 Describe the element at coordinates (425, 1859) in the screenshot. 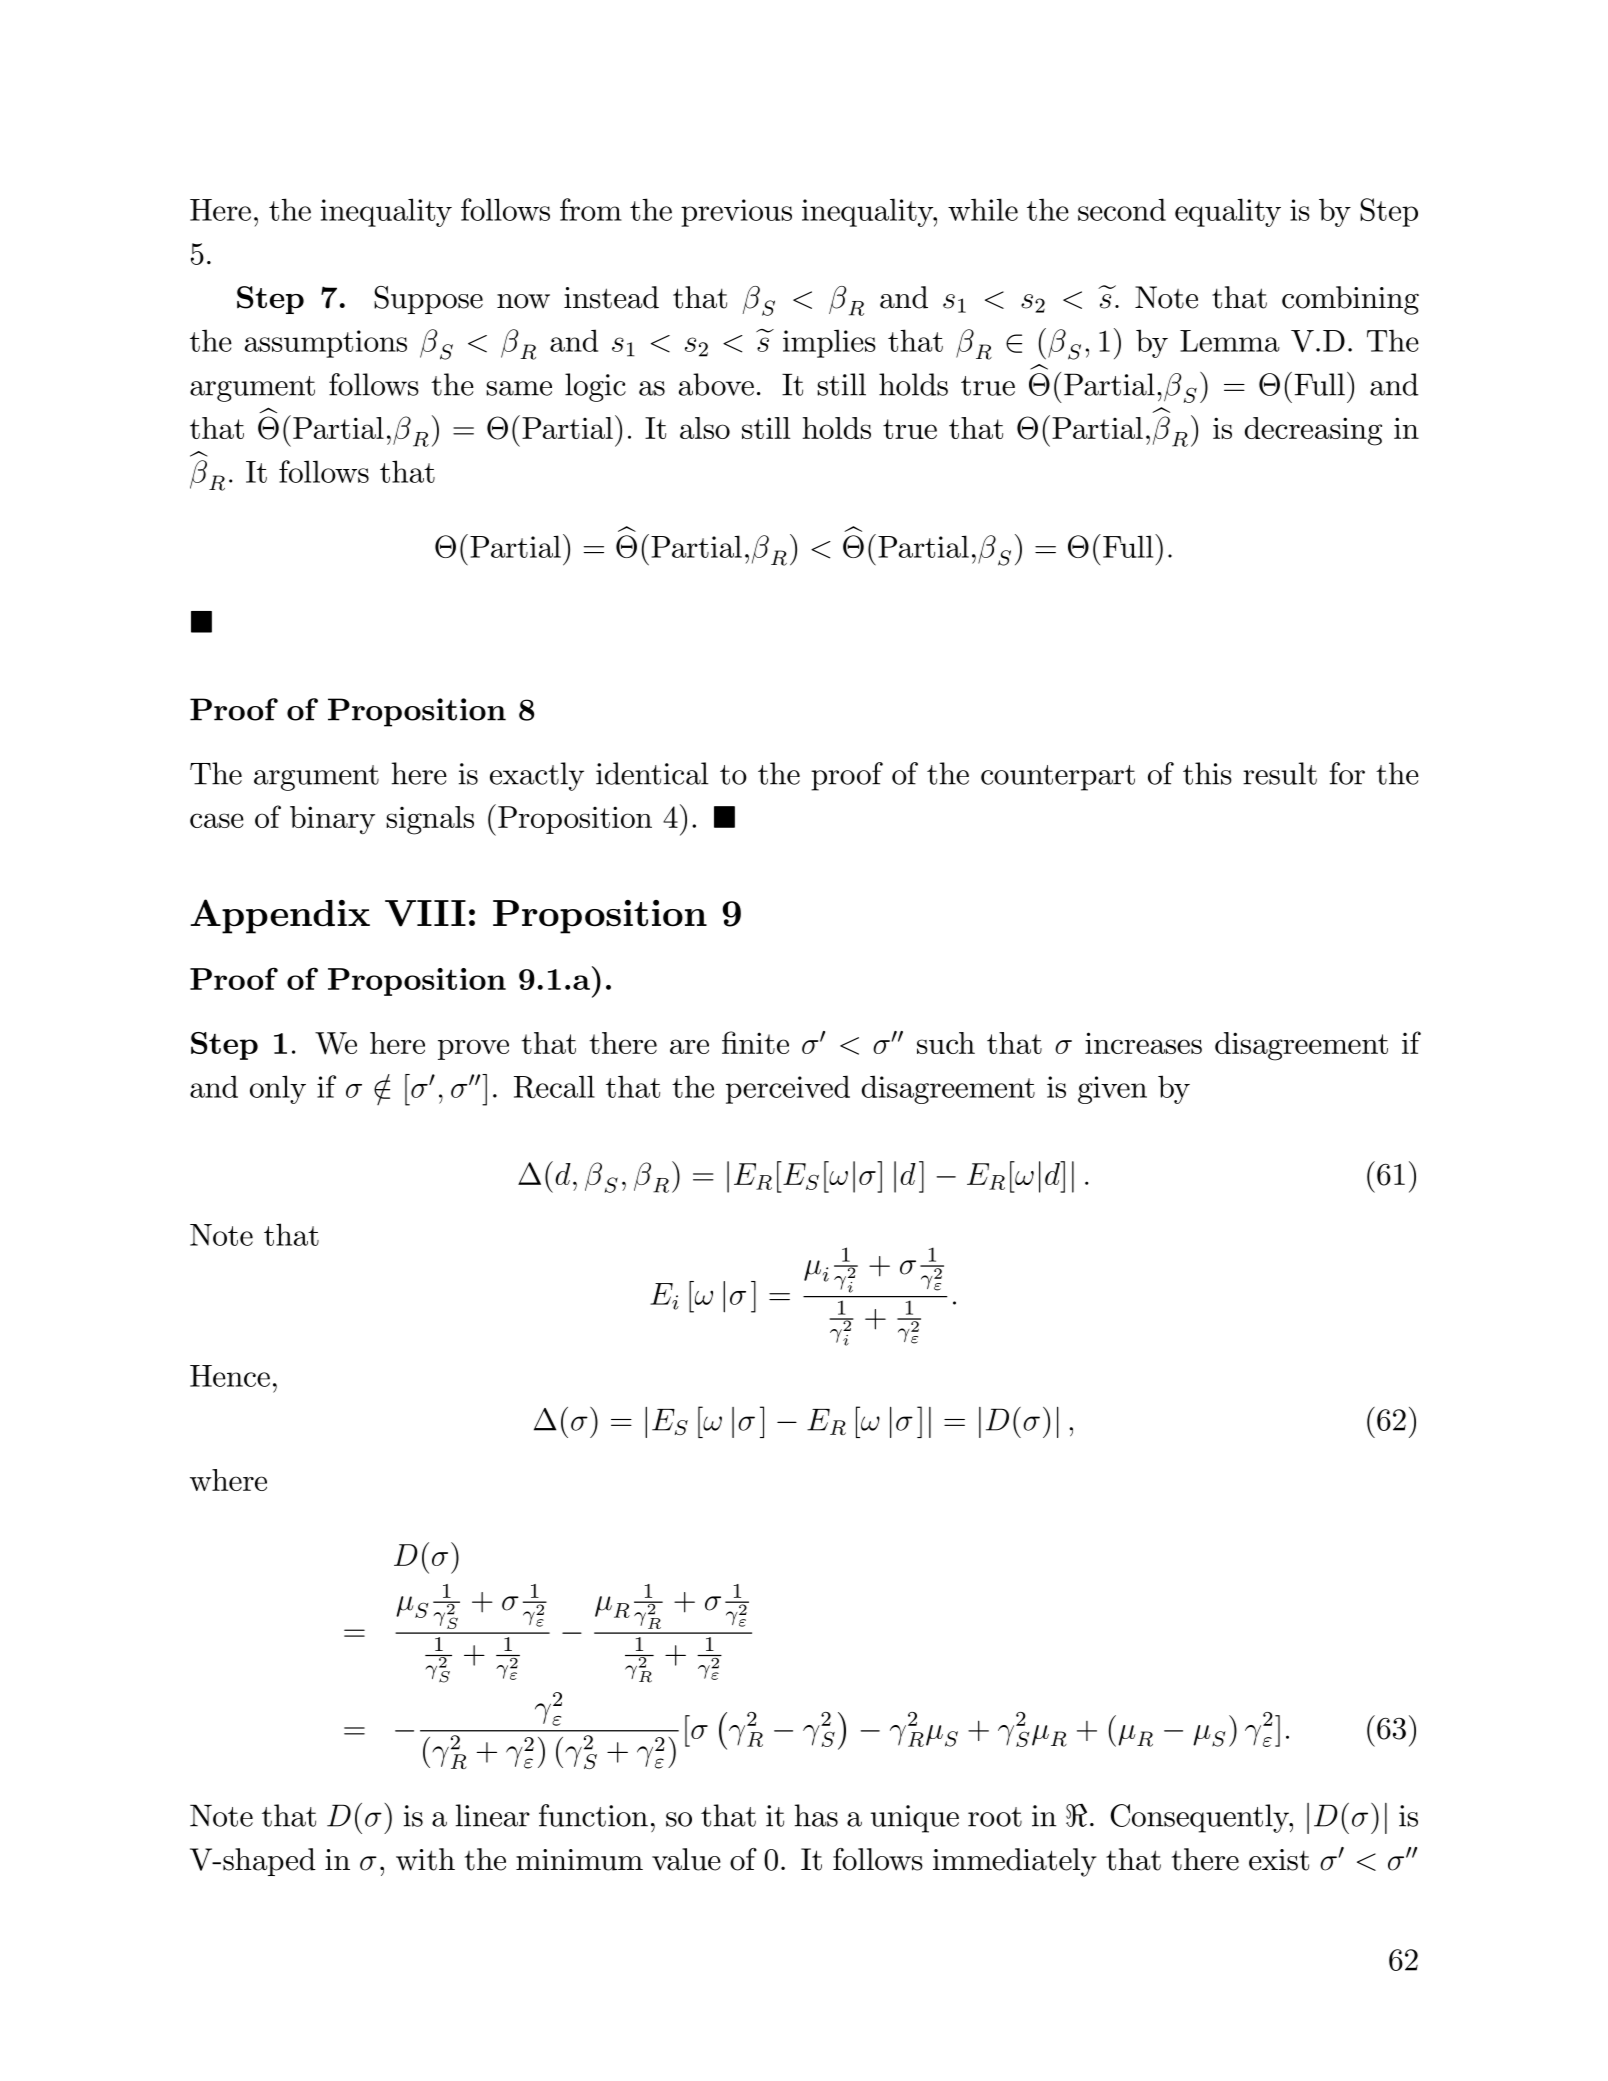

I see `with` at that location.
